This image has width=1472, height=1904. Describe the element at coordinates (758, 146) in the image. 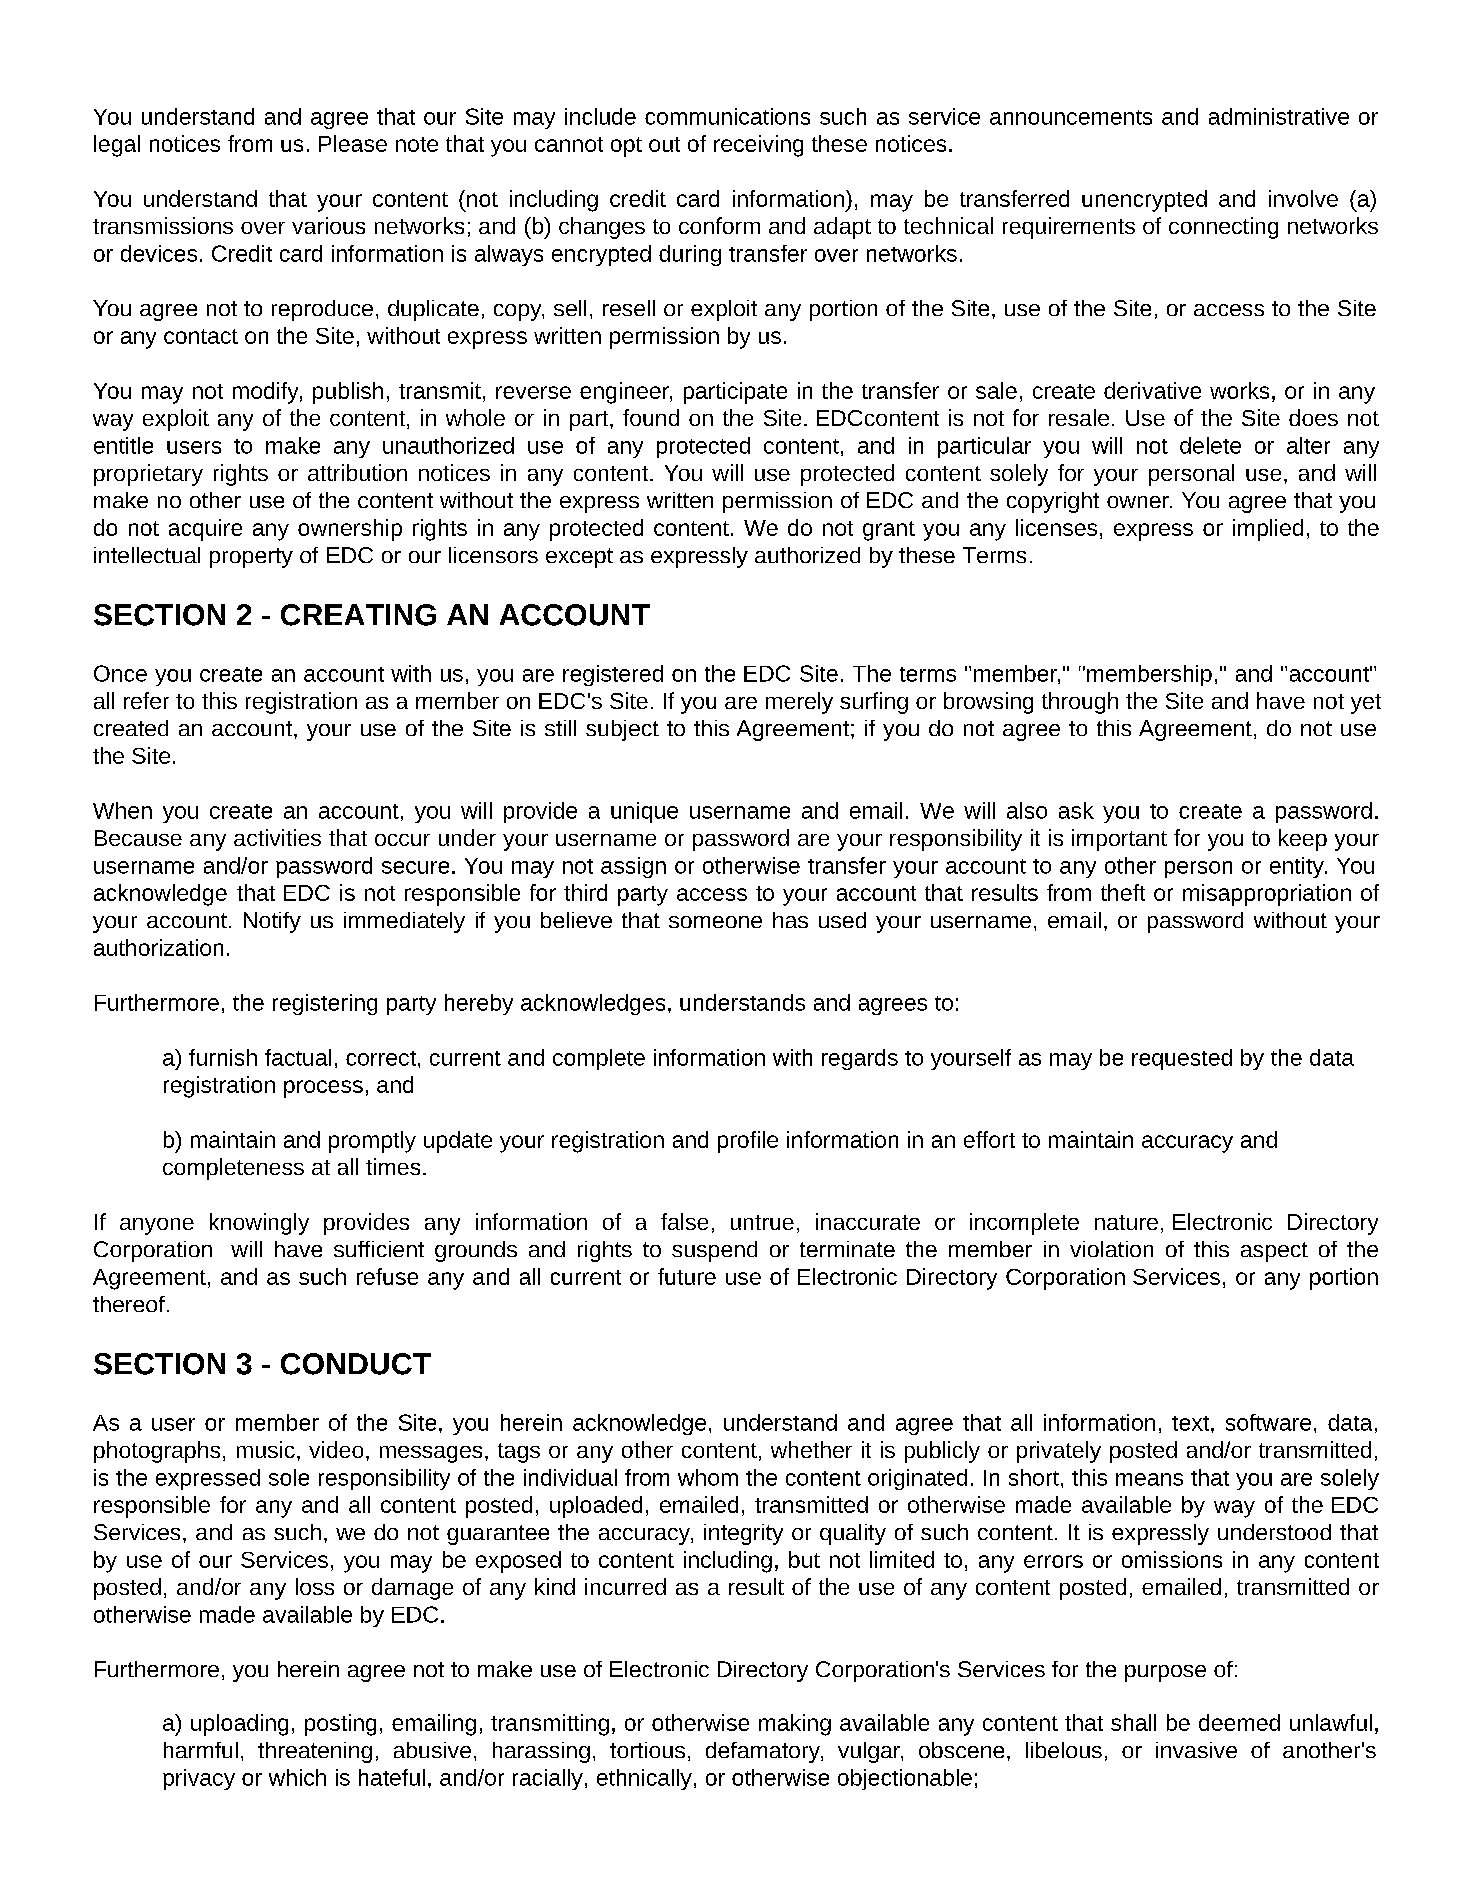

I see `receiving` at that location.
